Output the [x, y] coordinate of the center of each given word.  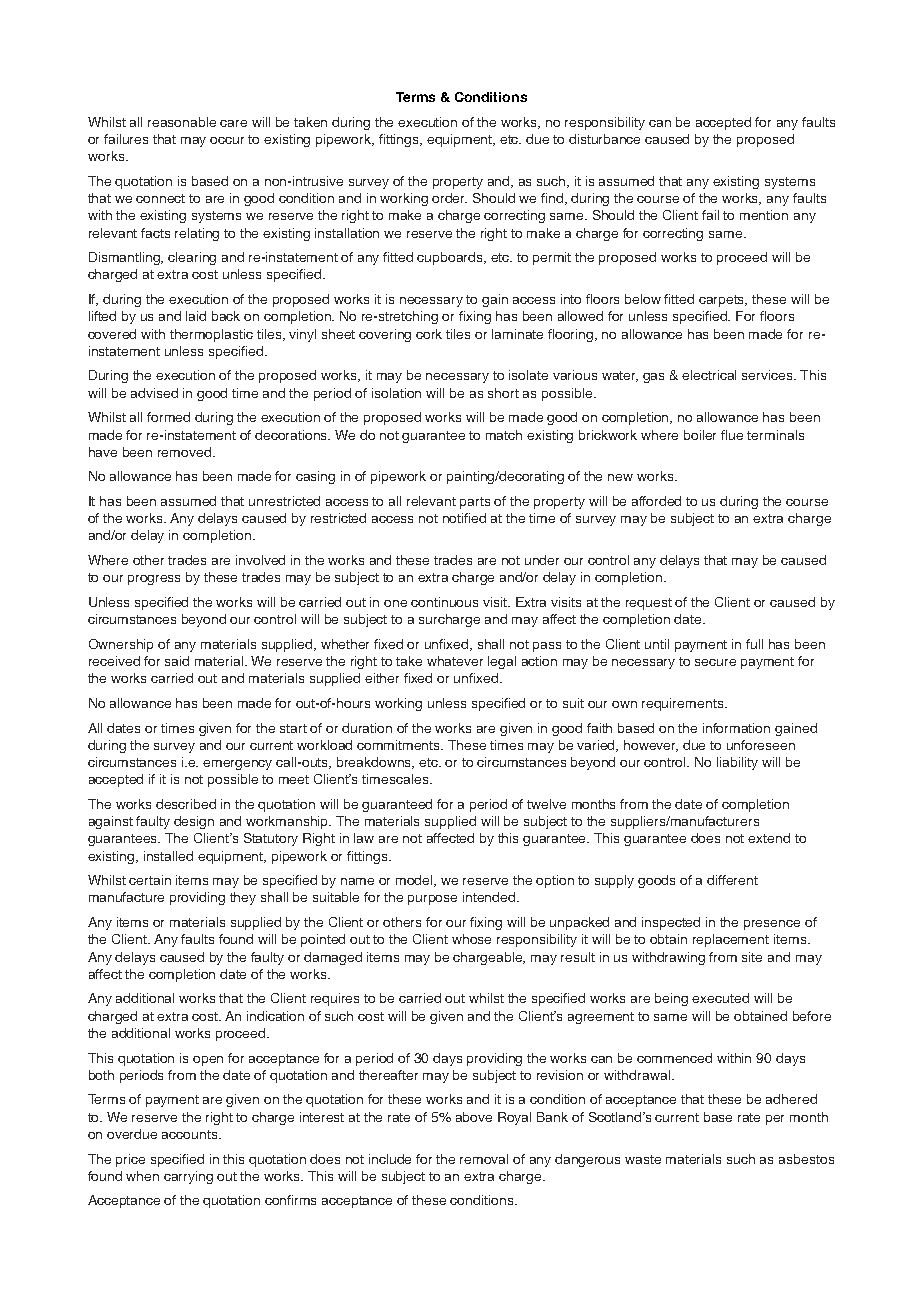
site [752, 957]
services [769, 375]
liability [737, 763]
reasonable [182, 122]
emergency [237, 765]
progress [154, 580]
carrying [188, 1177]
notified [464, 518]
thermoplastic [211, 335]
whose [471, 939]
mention [764, 215]
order [449, 198]
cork [429, 334]
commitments [400, 745]
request [649, 604]
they [243, 898]
